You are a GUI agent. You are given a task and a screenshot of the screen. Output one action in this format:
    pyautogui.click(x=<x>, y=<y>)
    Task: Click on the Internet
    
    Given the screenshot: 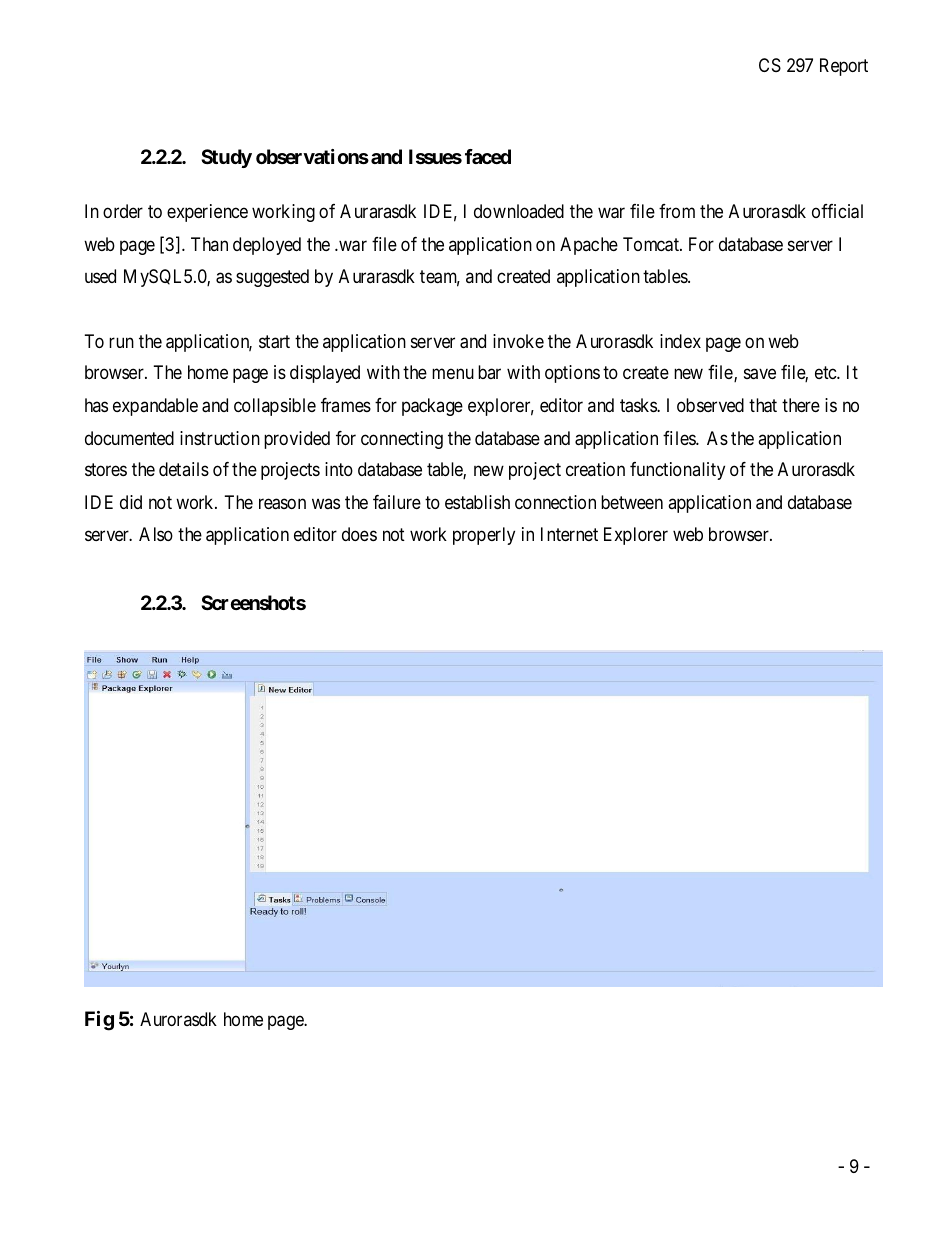 What is the action you would take?
    pyautogui.click(x=569, y=534)
